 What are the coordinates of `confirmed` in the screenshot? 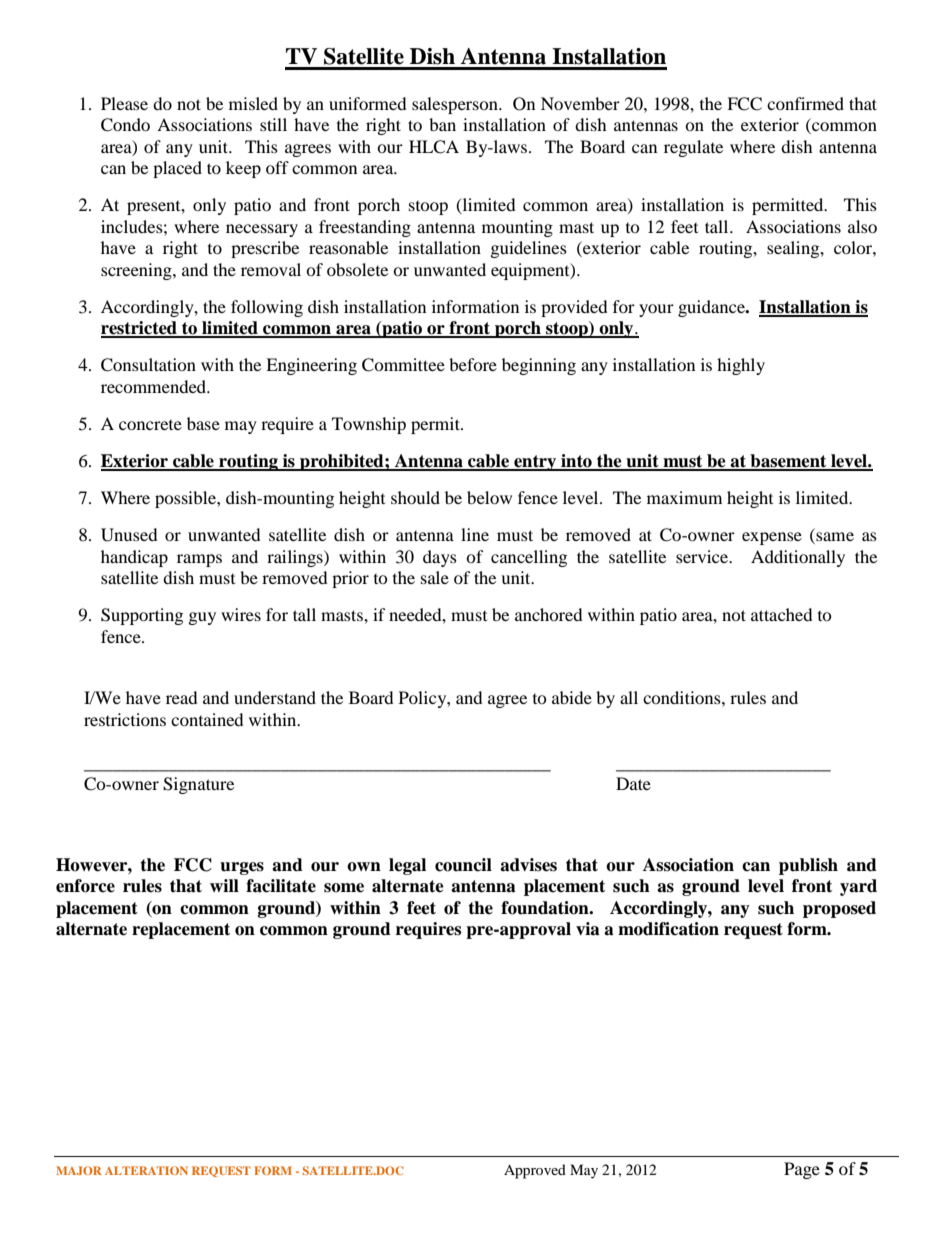 It's located at (805, 103).
